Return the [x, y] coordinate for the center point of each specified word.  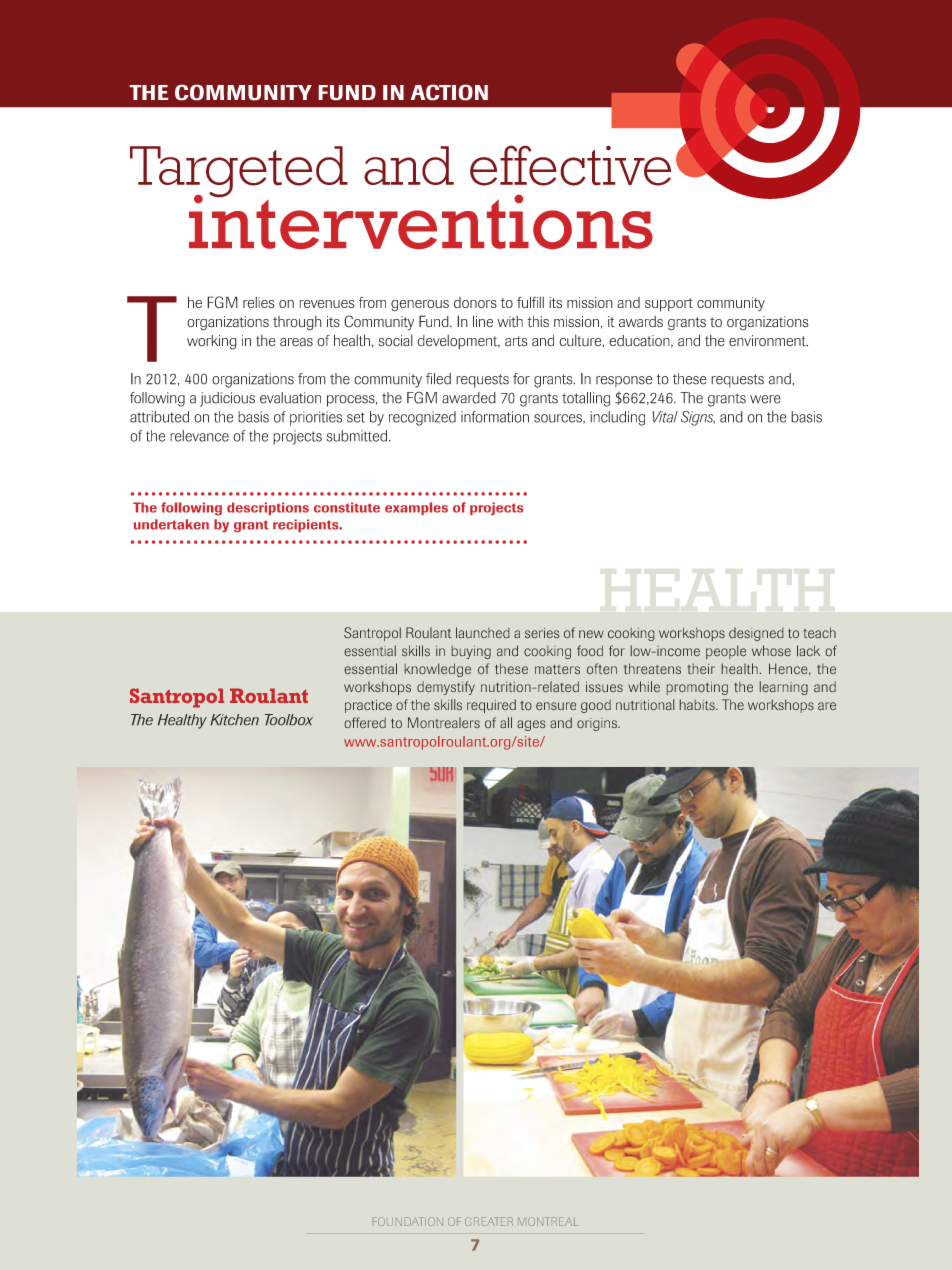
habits [698, 704]
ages [531, 725]
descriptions [268, 508]
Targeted [239, 173]
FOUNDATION [408, 1221]
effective [570, 165]
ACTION [449, 92]
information [495, 417]
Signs [698, 418]
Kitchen [234, 719]
